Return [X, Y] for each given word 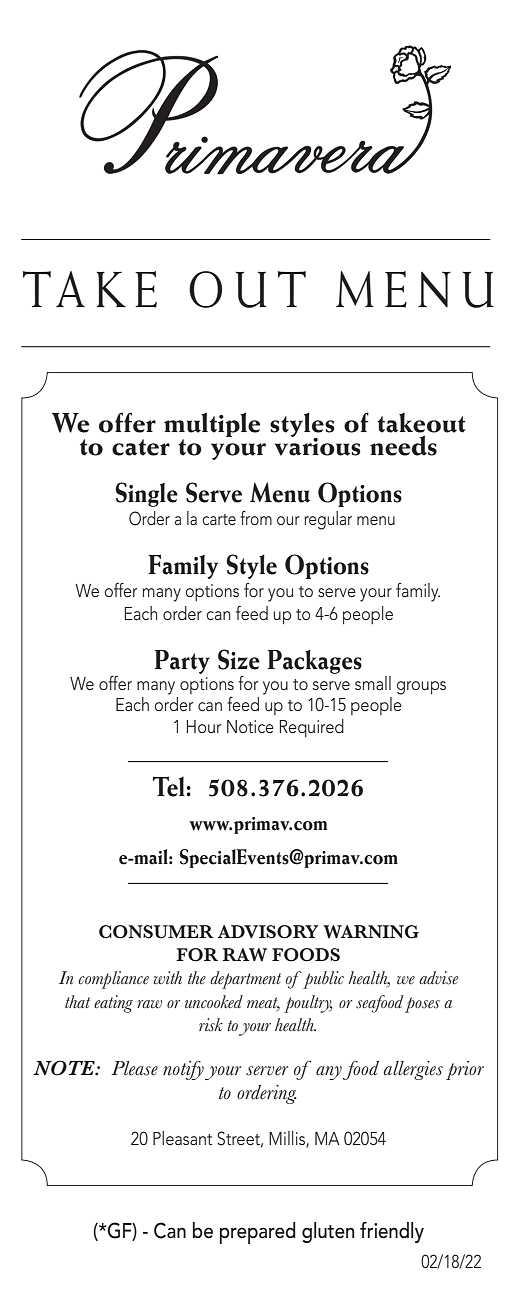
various [318, 446]
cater [141, 447]
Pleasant [182, 1138]
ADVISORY [267, 932]
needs [403, 445]
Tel [170, 786]
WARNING [371, 932]
